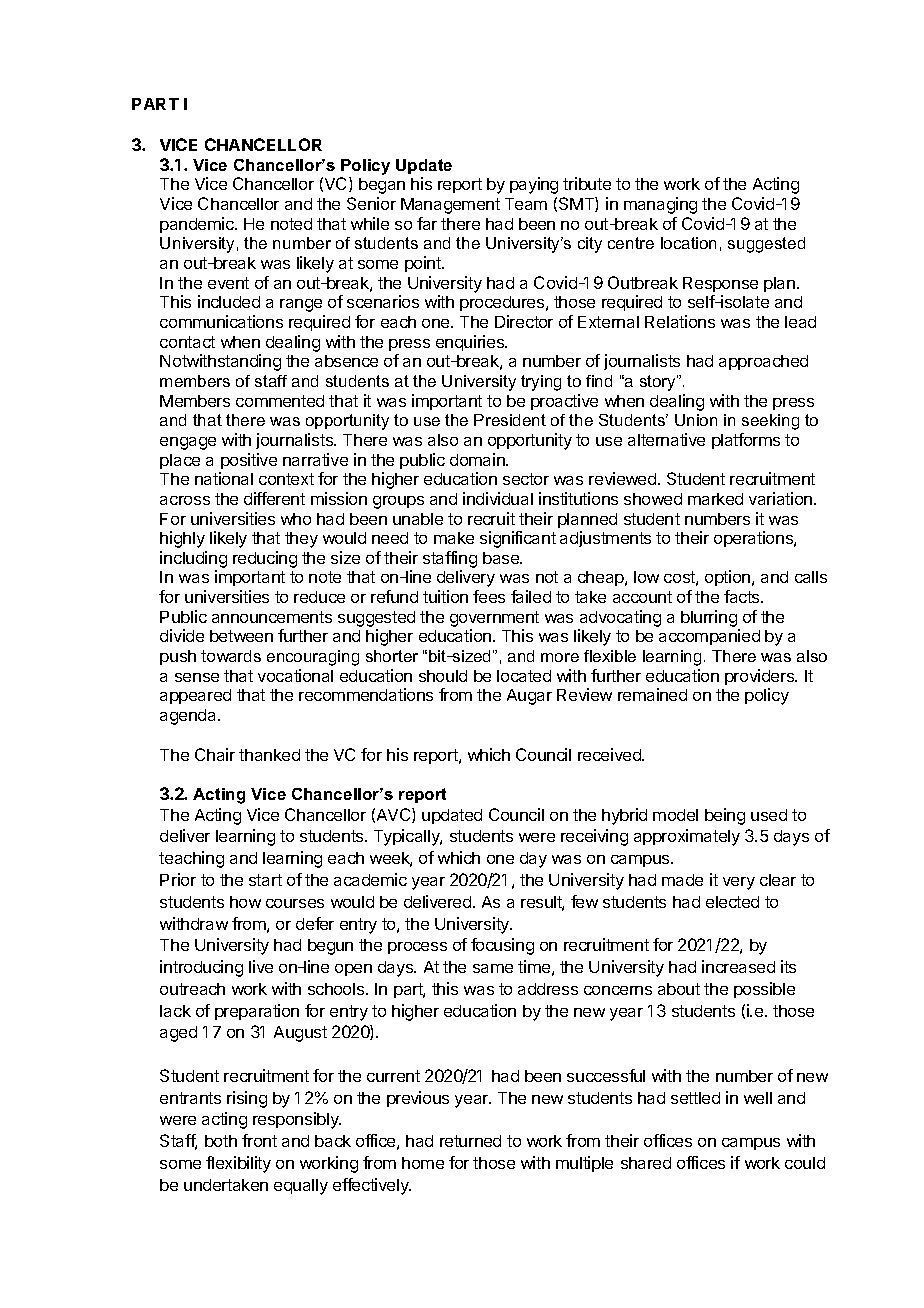 This document has height=1308, width=924. What do you see at coordinates (502, 946) in the document?
I see `focusing` at bounding box center [502, 946].
